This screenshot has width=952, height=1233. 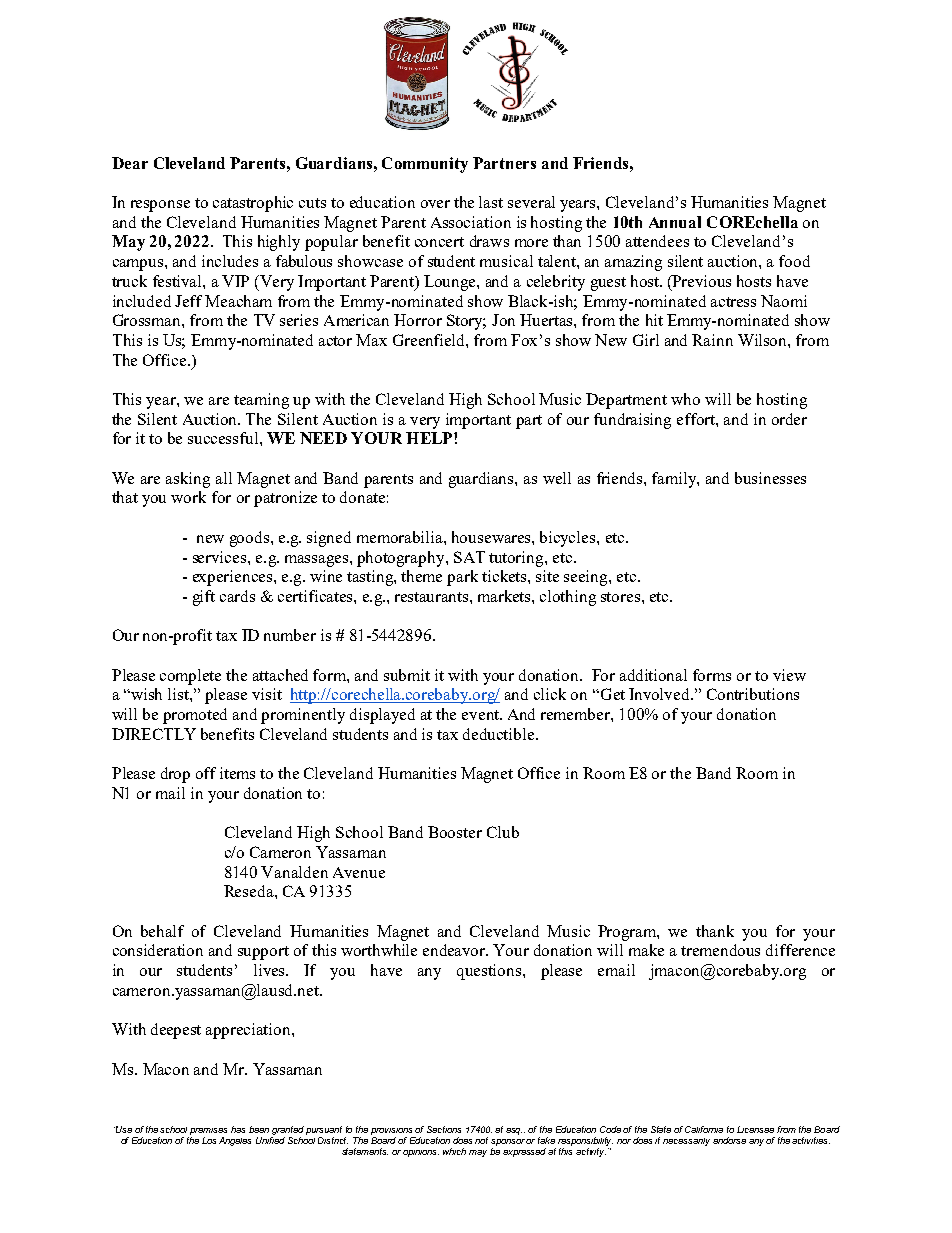 What do you see at coordinates (190, 677) in the screenshot?
I see `complete` at bounding box center [190, 677].
